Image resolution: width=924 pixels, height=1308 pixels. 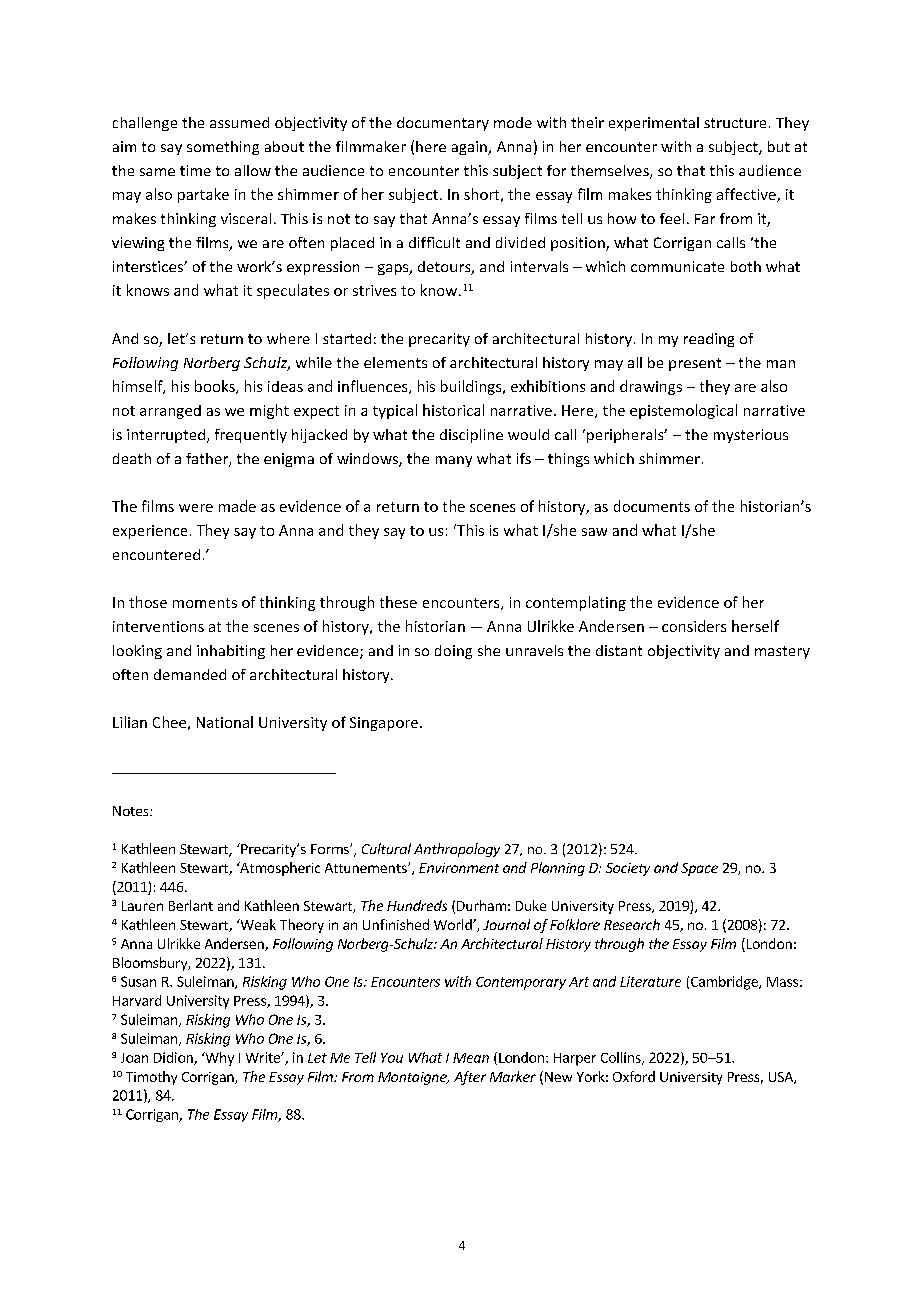 What do you see at coordinates (694, 626) in the document?
I see `considers` at bounding box center [694, 626].
